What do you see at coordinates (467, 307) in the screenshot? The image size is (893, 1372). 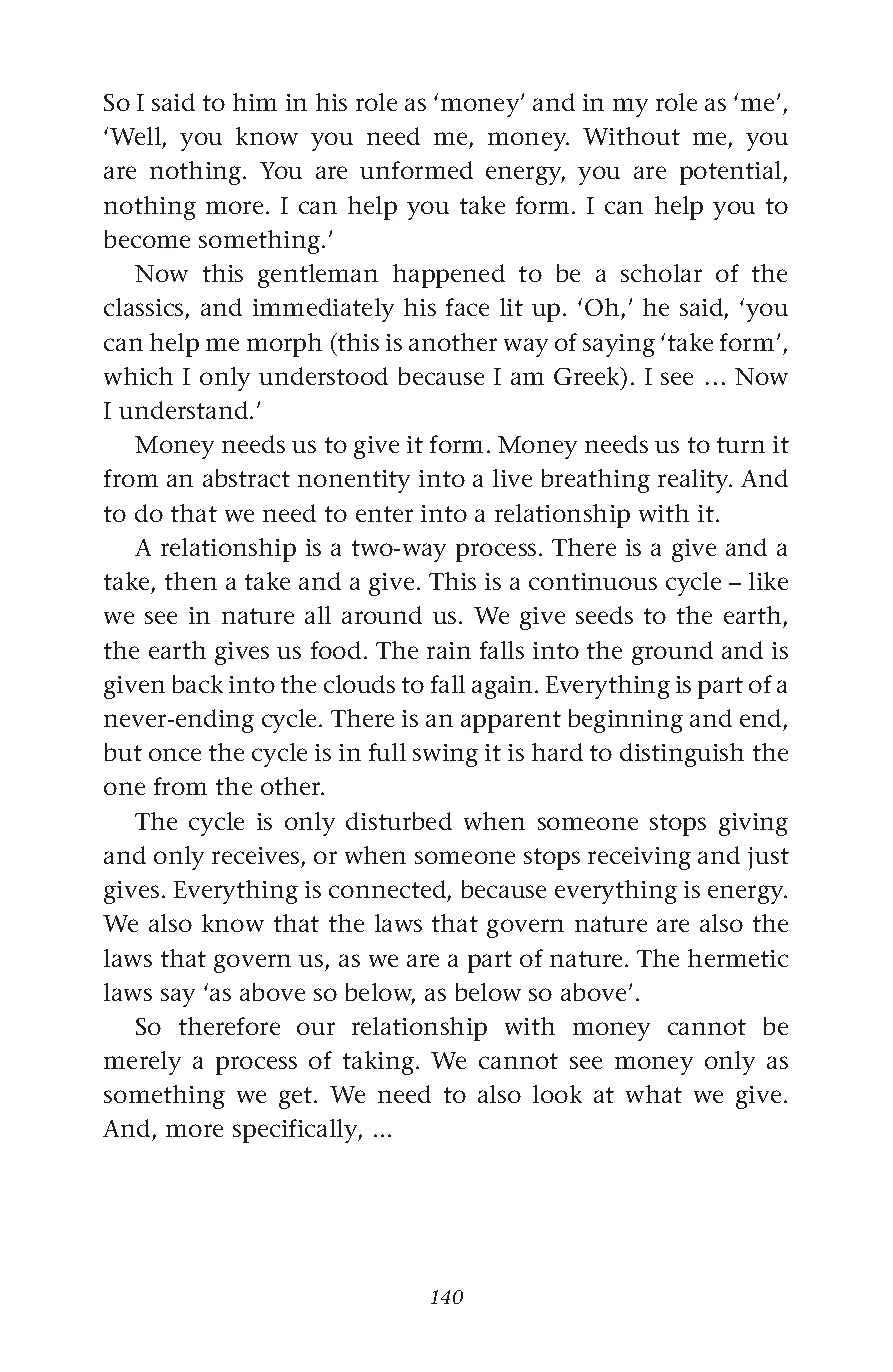 I see `face` at bounding box center [467, 307].
